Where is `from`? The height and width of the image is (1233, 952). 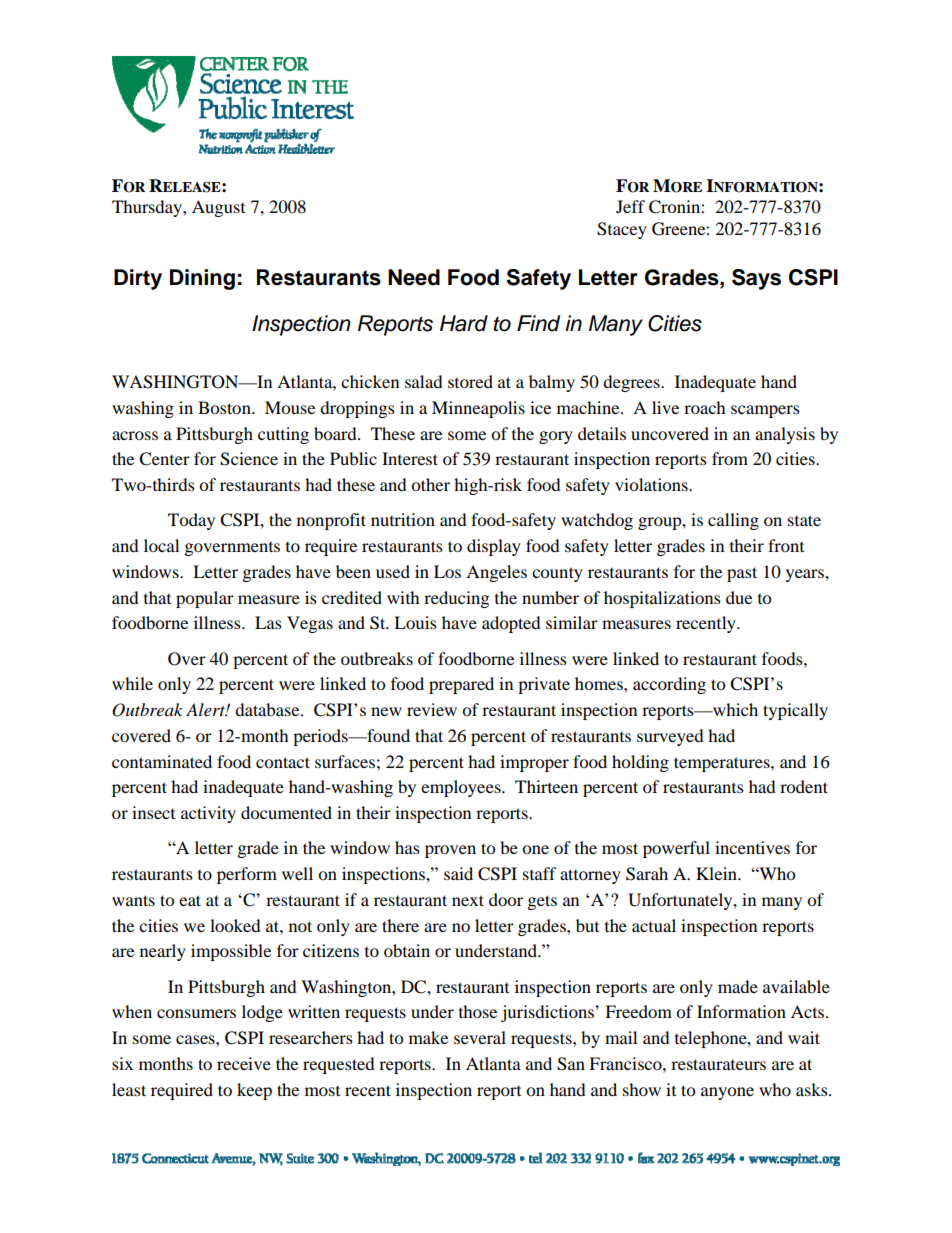
from is located at coordinates (730, 458).
